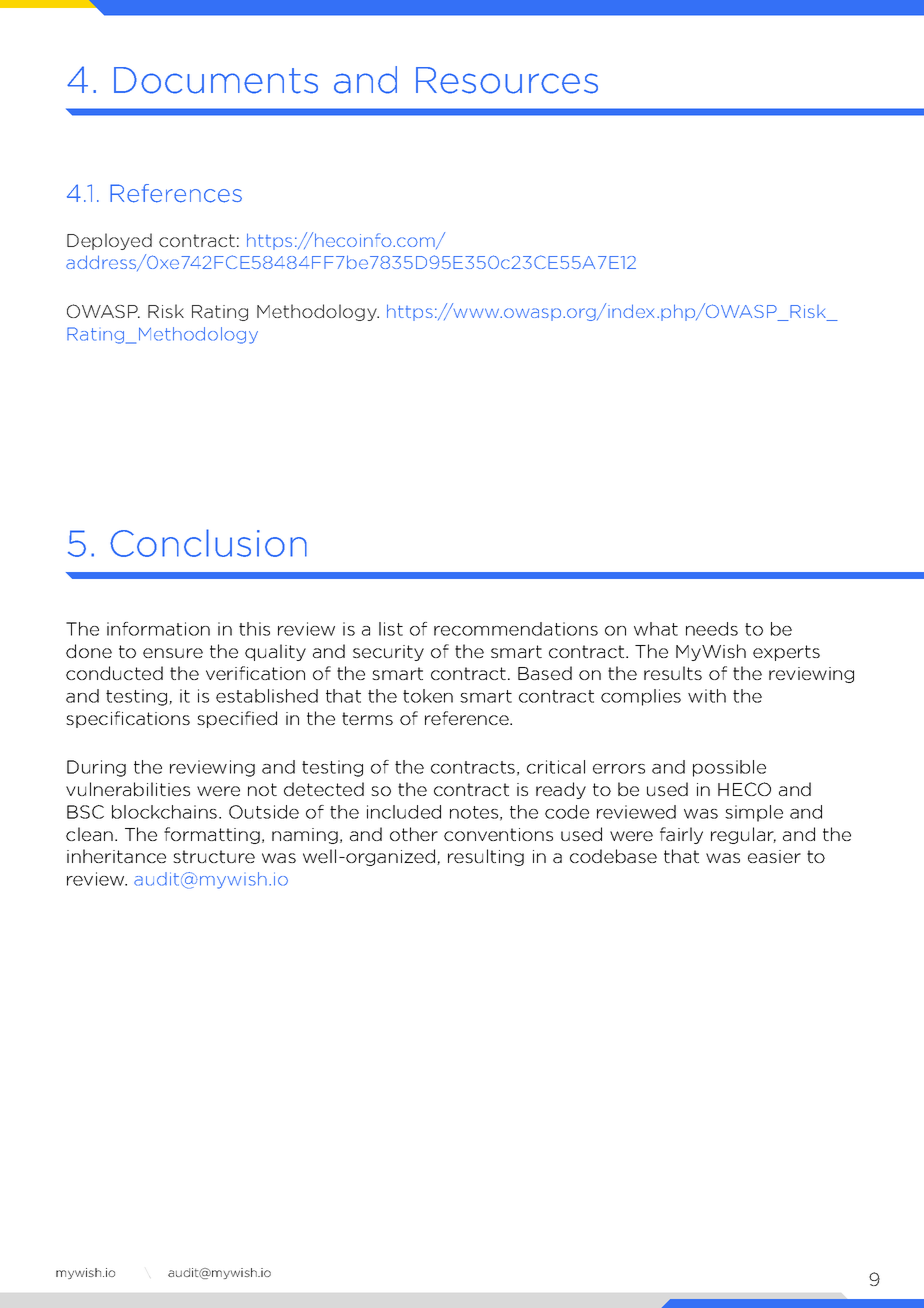 Image resolution: width=924 pixels, height=1308 pixels. Describe the element at coordinates (507, 80) in the document. I see `Resources` at that location.
